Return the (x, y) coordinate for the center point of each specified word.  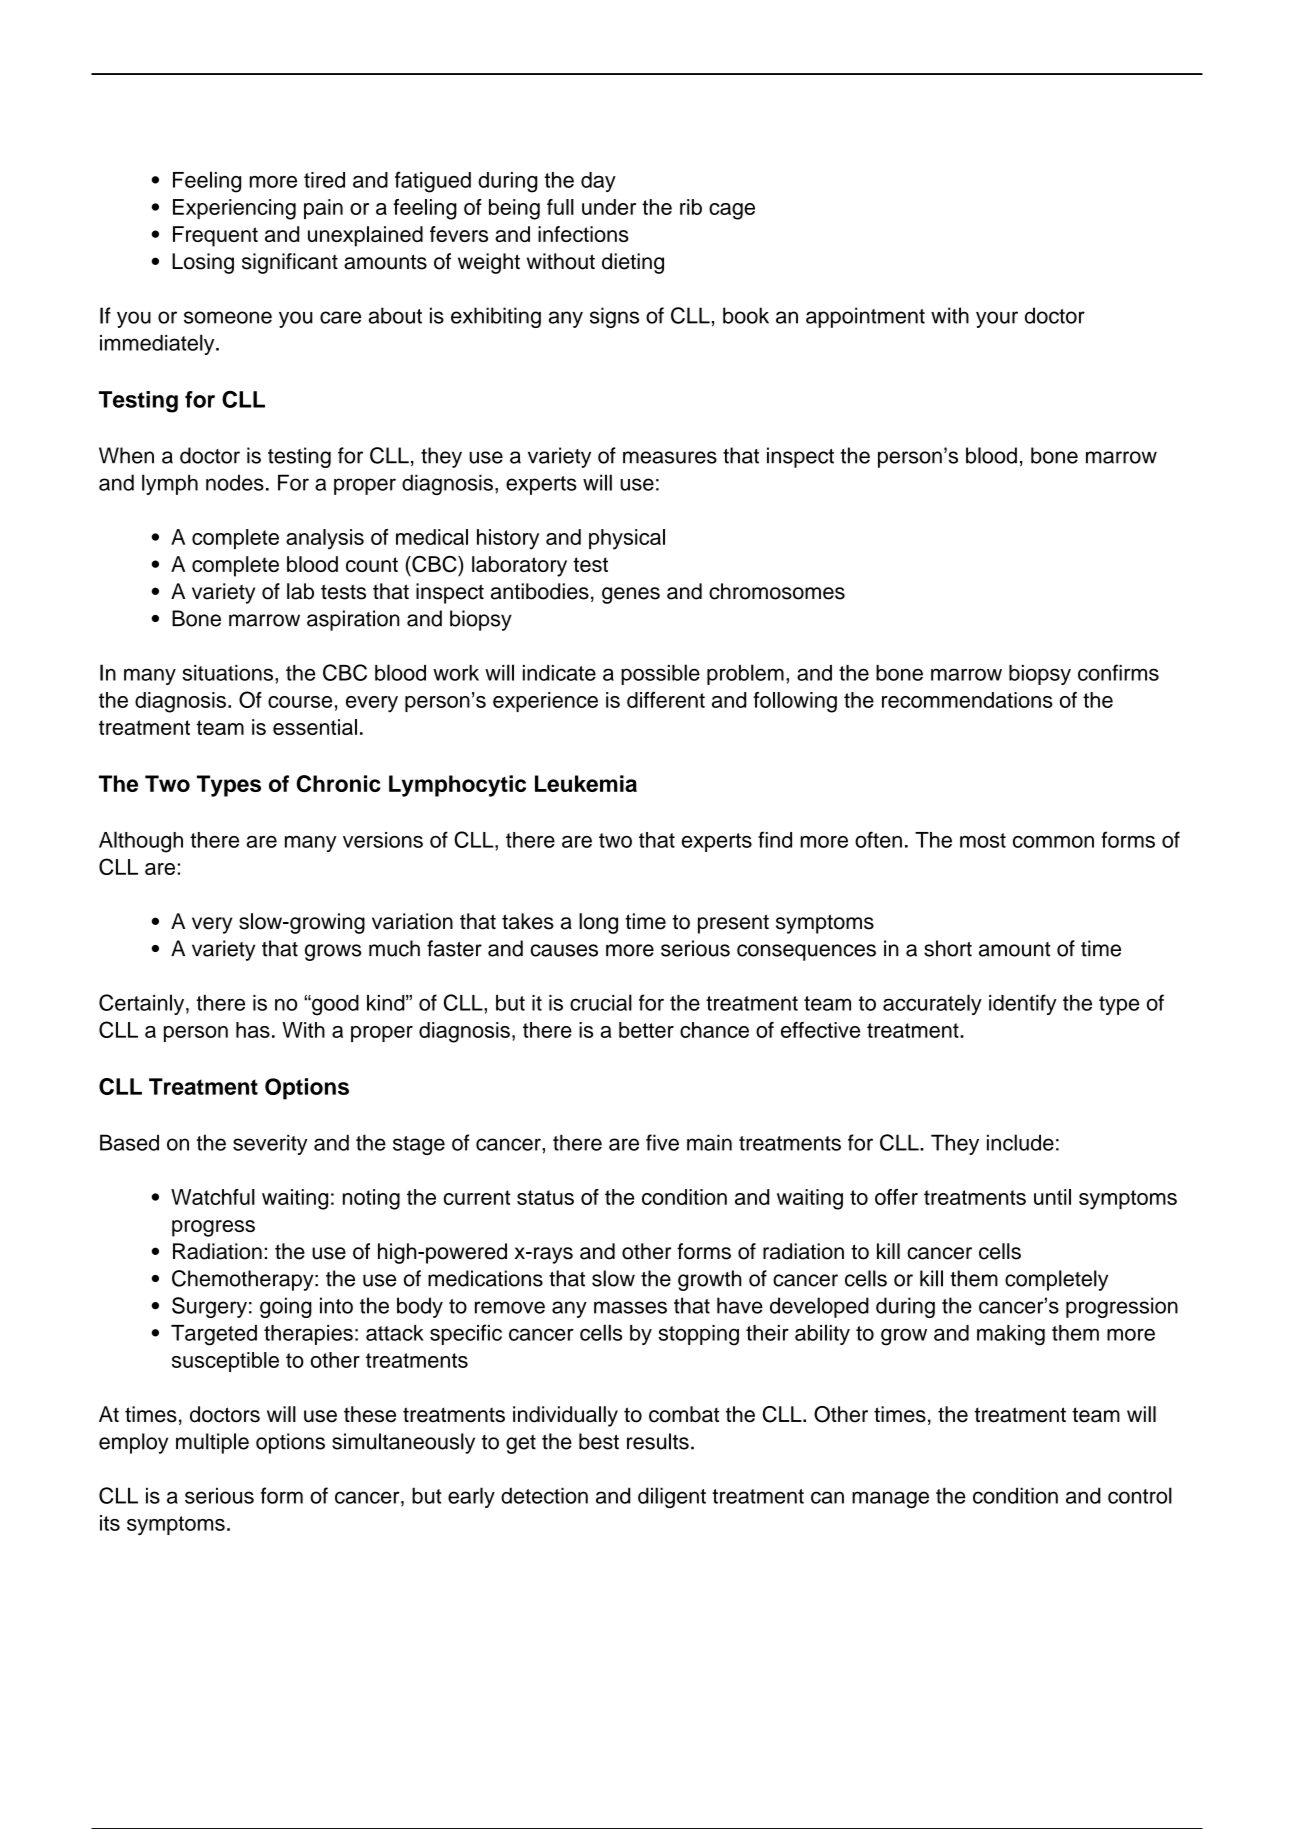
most (983, 840)
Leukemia (586, 783)
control (1140, 1495)
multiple (212, 1443)
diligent (672, 1497)
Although (141, 842)
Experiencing (234, 209)
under (609, 207)
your (997, 319)
